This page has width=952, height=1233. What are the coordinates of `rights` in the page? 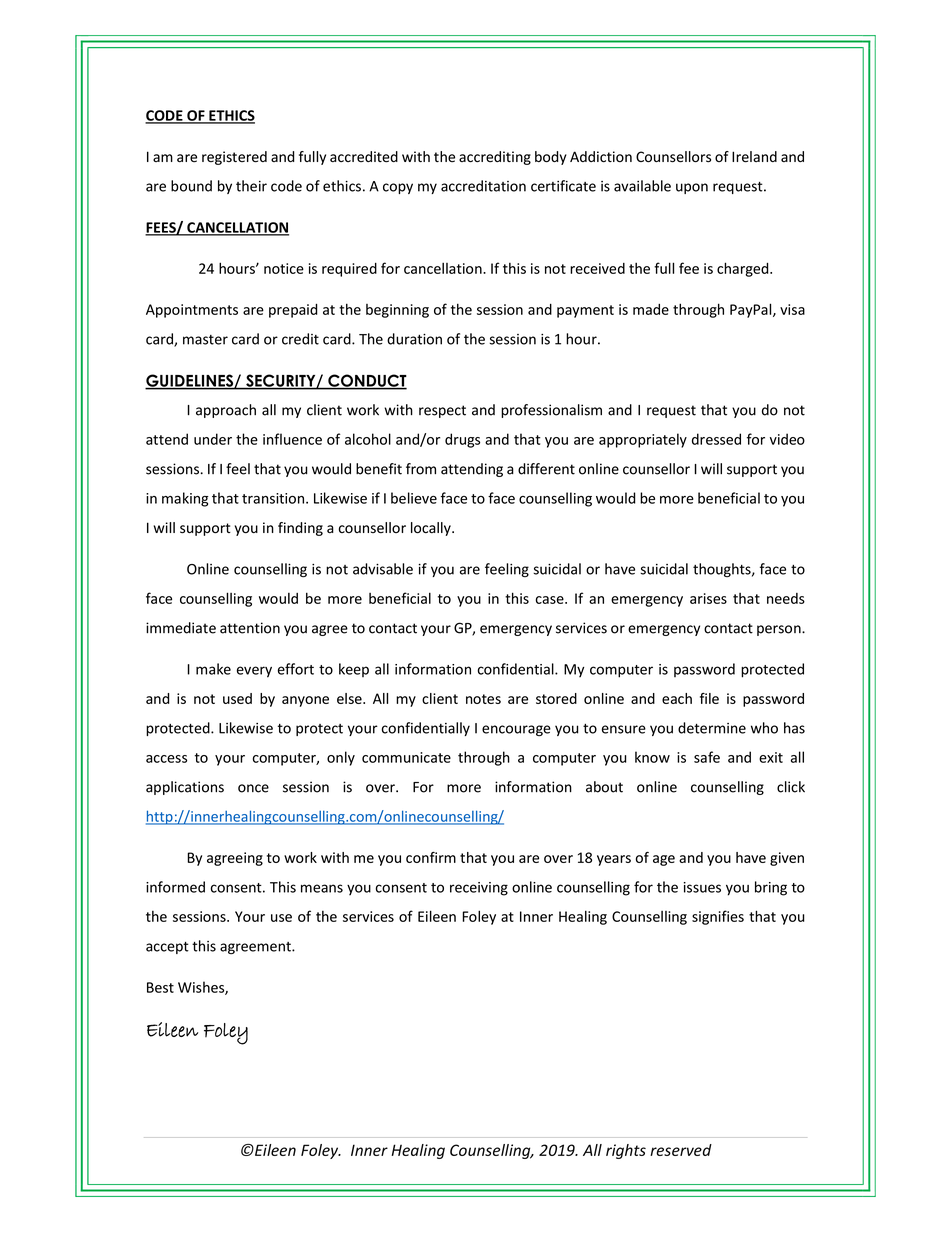 It's located at (626, 1151).
